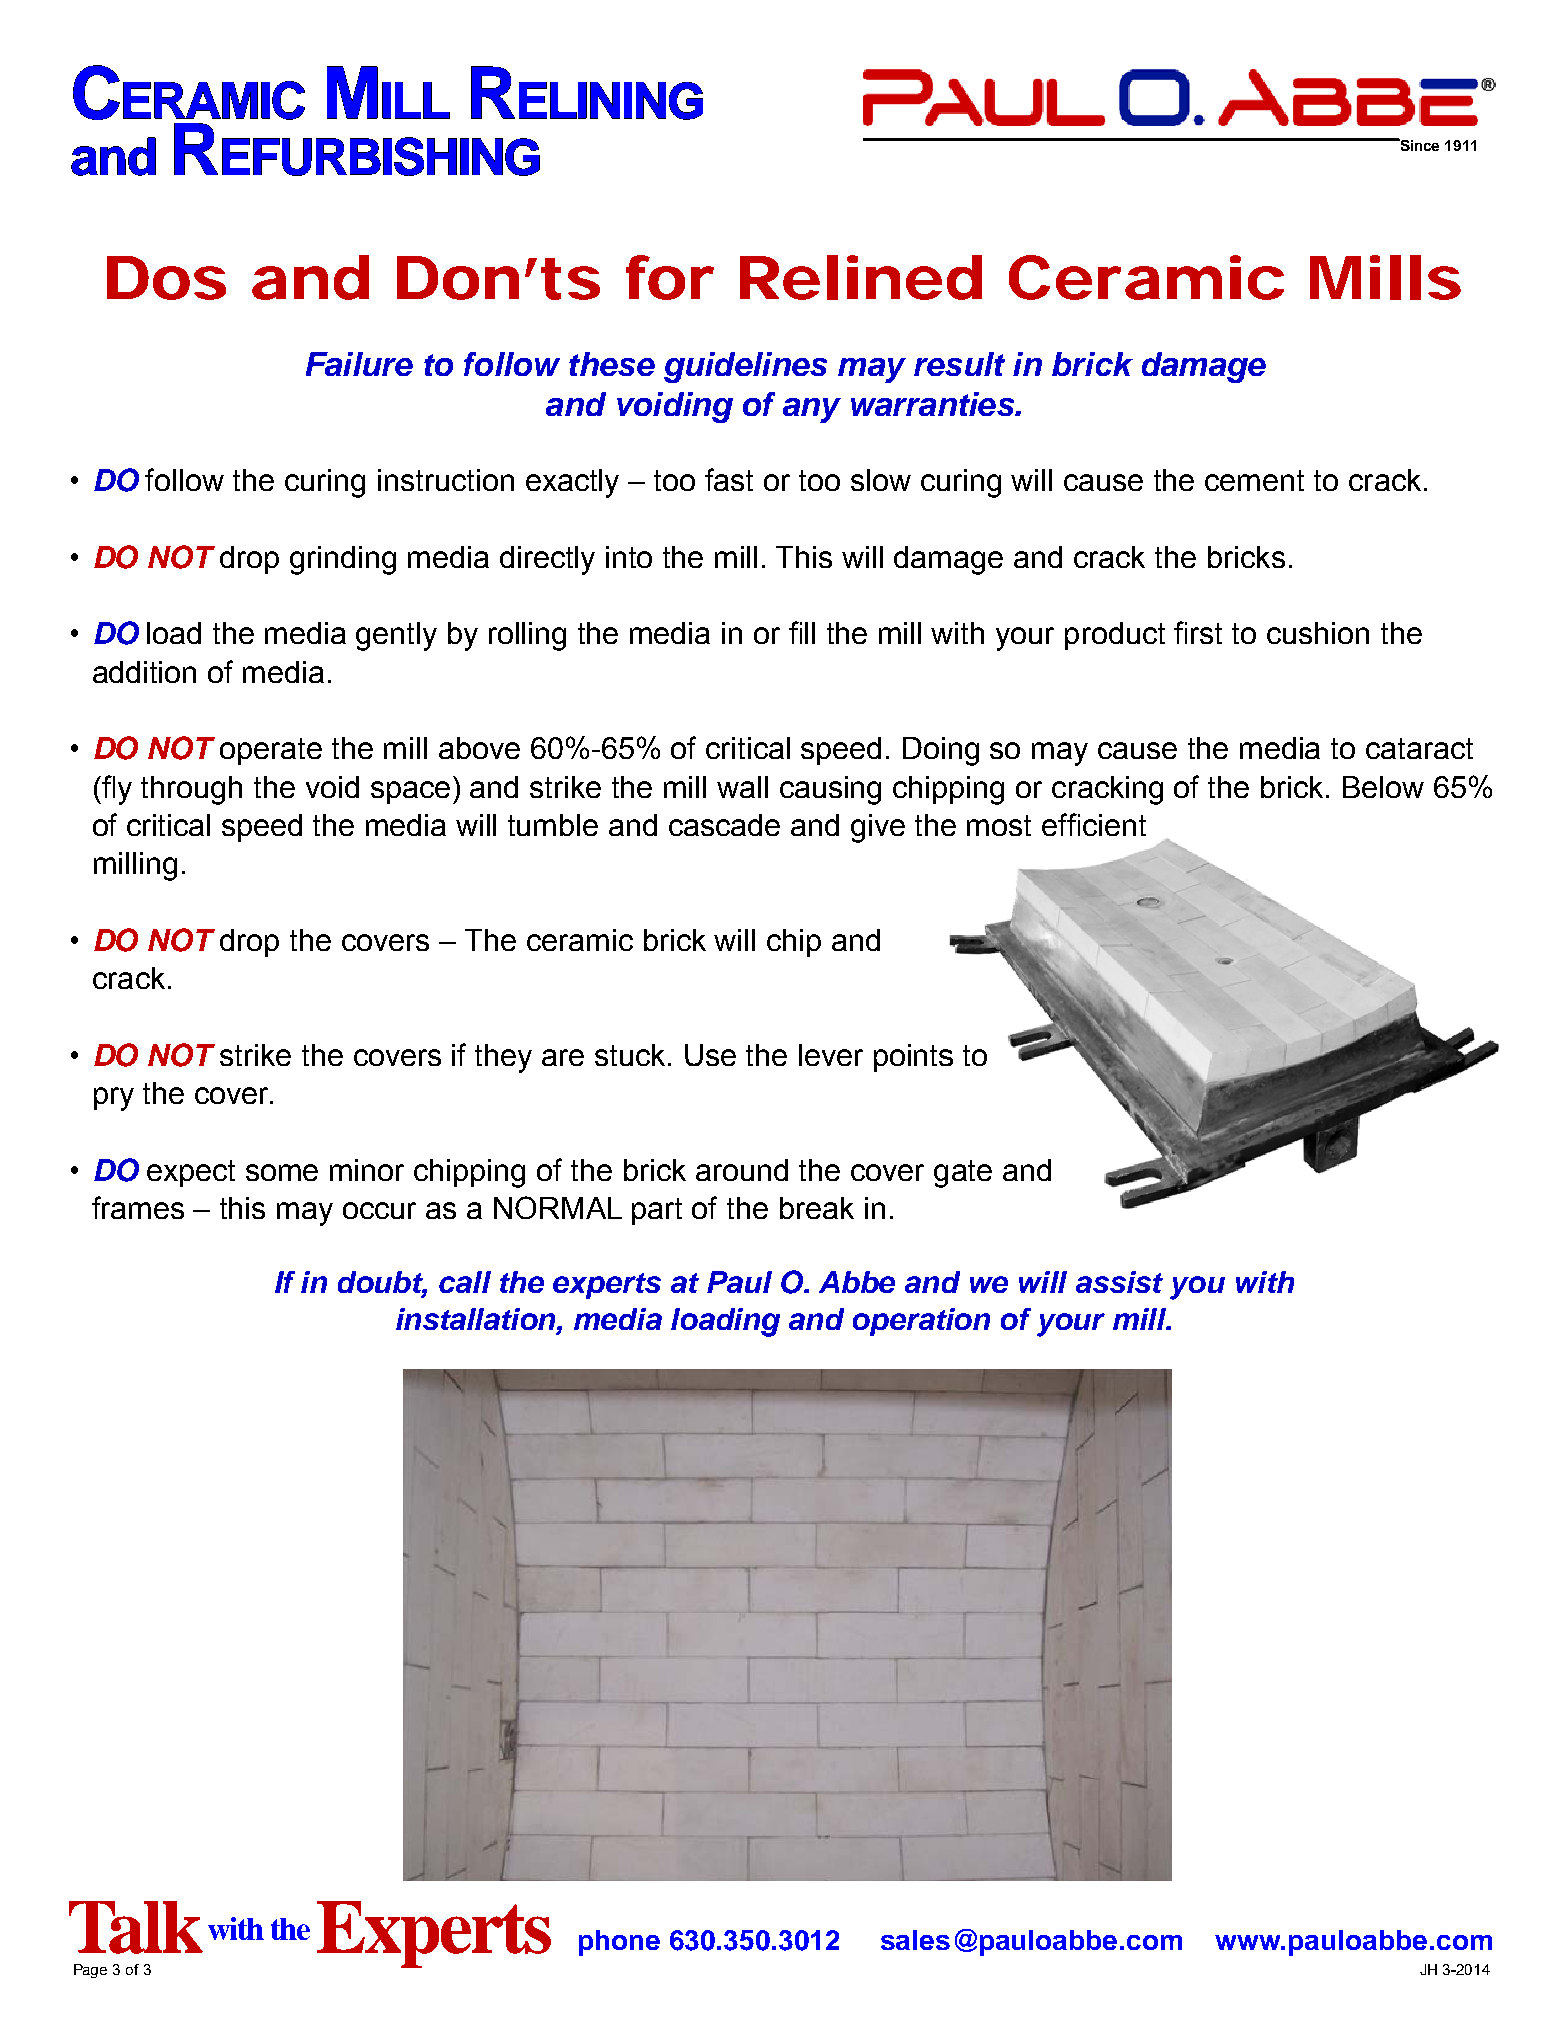  I want to click on assist, so click(1119, 1282).
